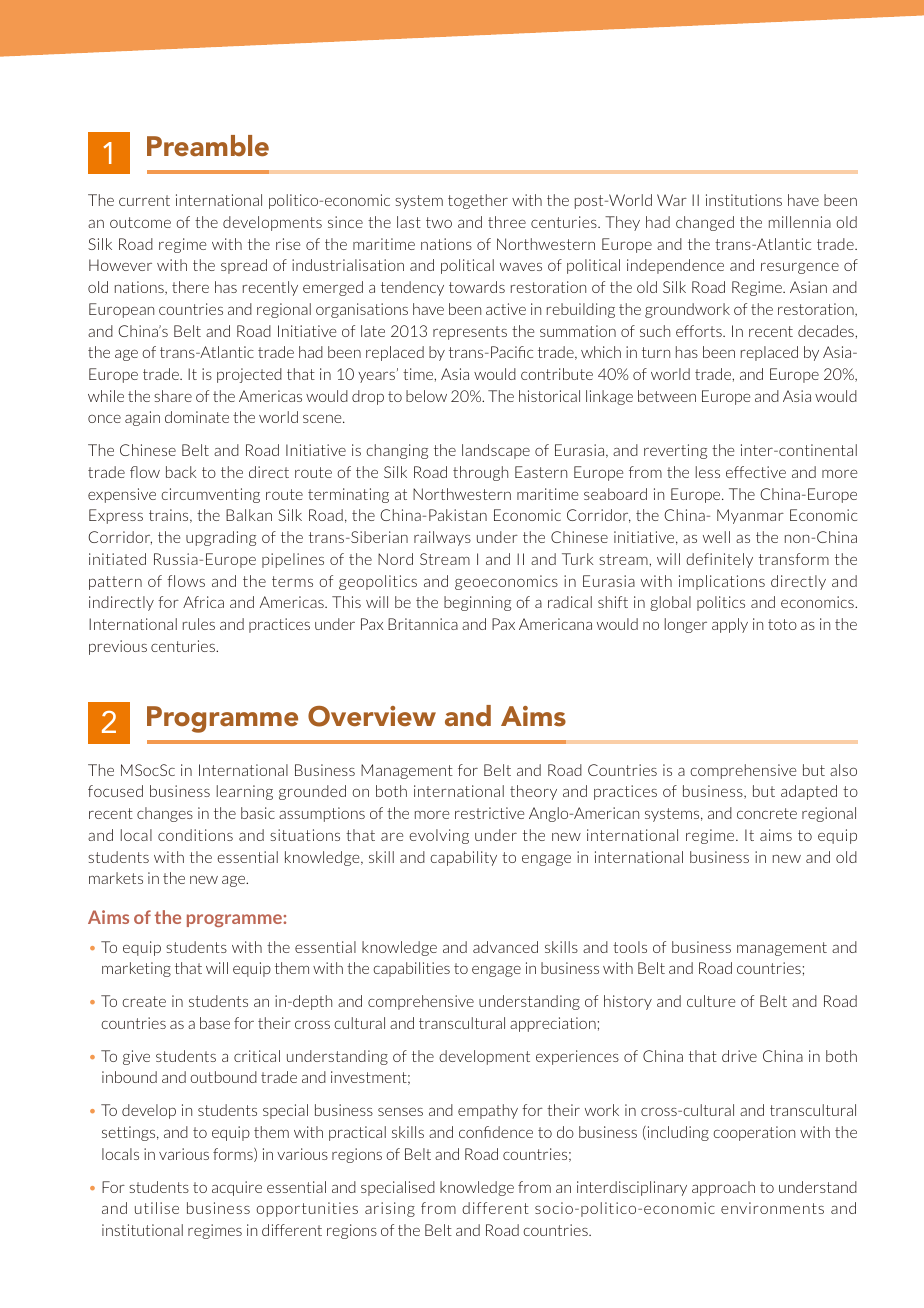  Describe the element at coordinates (157, 1208) in the image. I see `utilise` at that location.
